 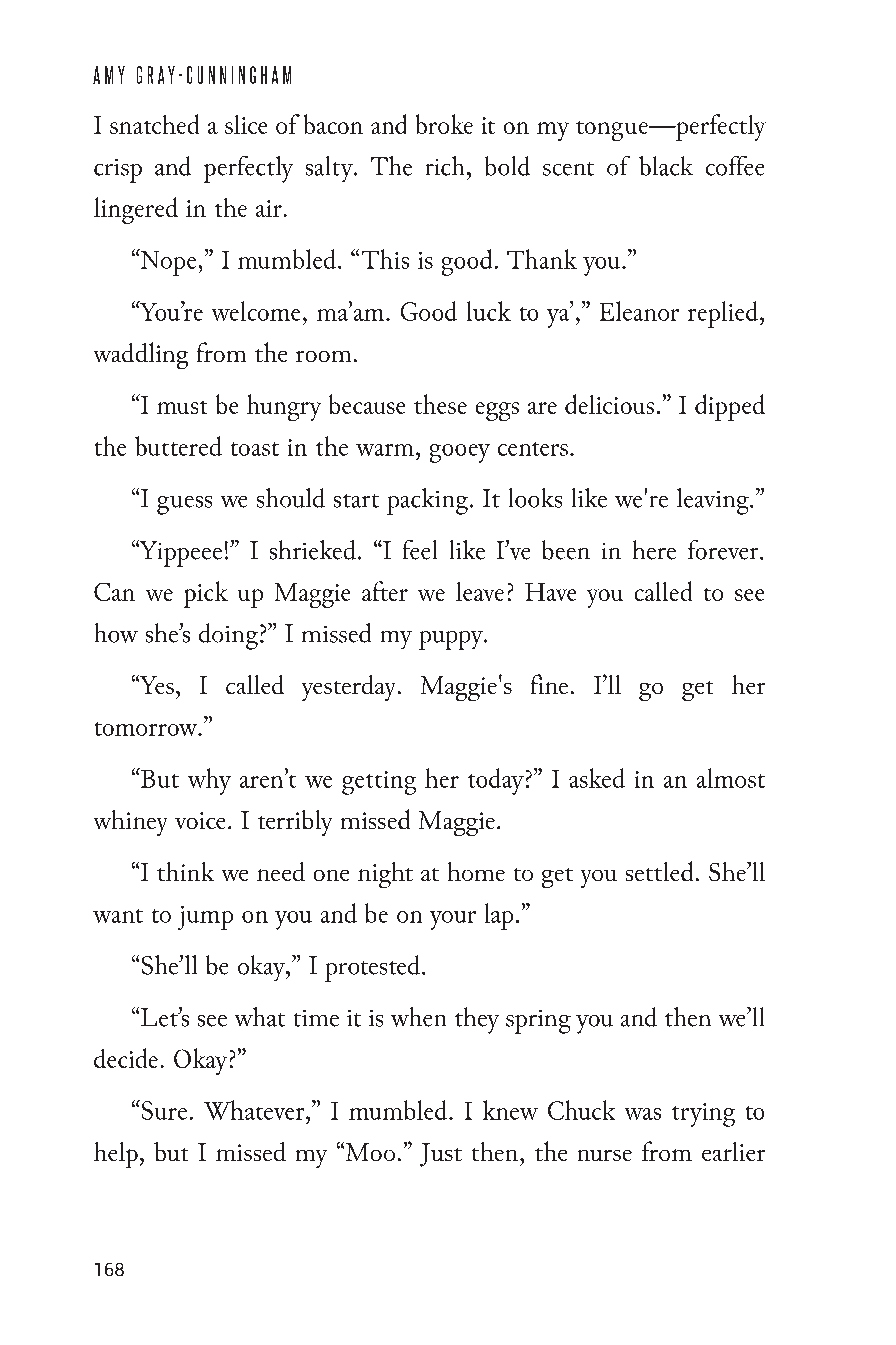 I want to click on rich, so click(x=447, y=166).
